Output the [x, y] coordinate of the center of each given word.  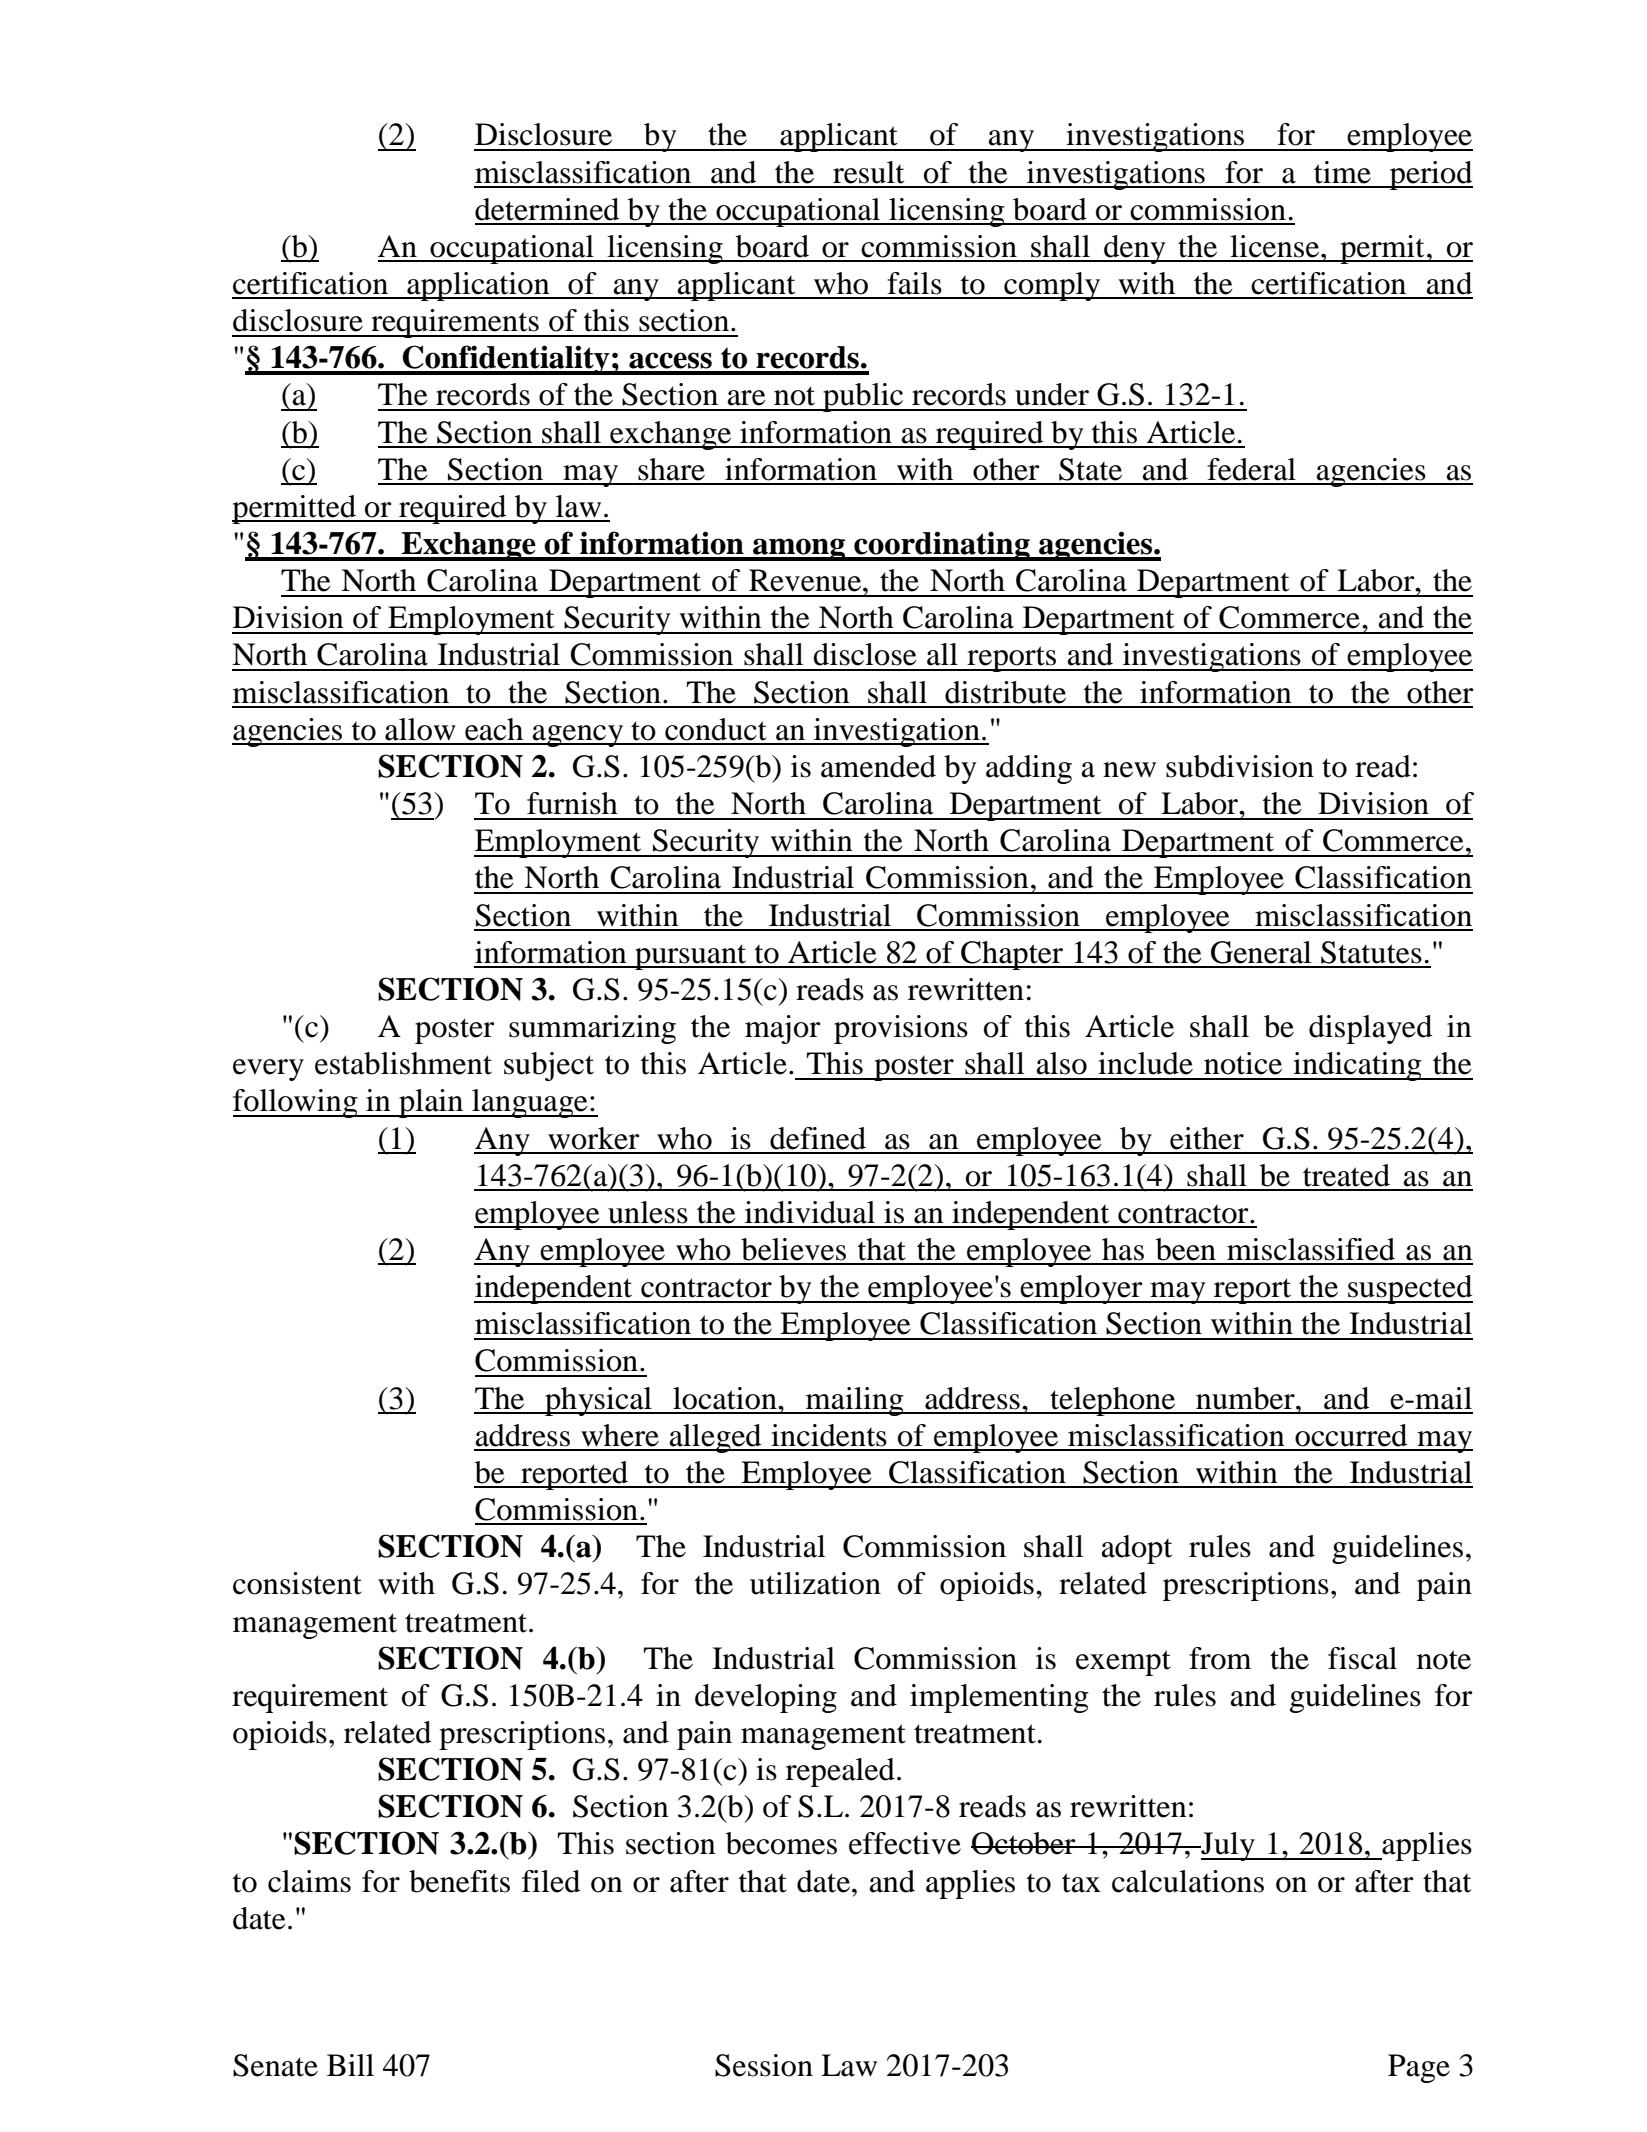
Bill [350, 2065]
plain [431, 1103]
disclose [865, 654]
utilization [815, 1583]
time [1342, 172]
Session [764, 2065]
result [868, 172]
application [478, 286]
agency [578, 736]
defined [818, 1138]
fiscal [1362, 1658]
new [1129, 770]
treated [1346, 1175]
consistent [297, 1583]
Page [1419, 2068]
